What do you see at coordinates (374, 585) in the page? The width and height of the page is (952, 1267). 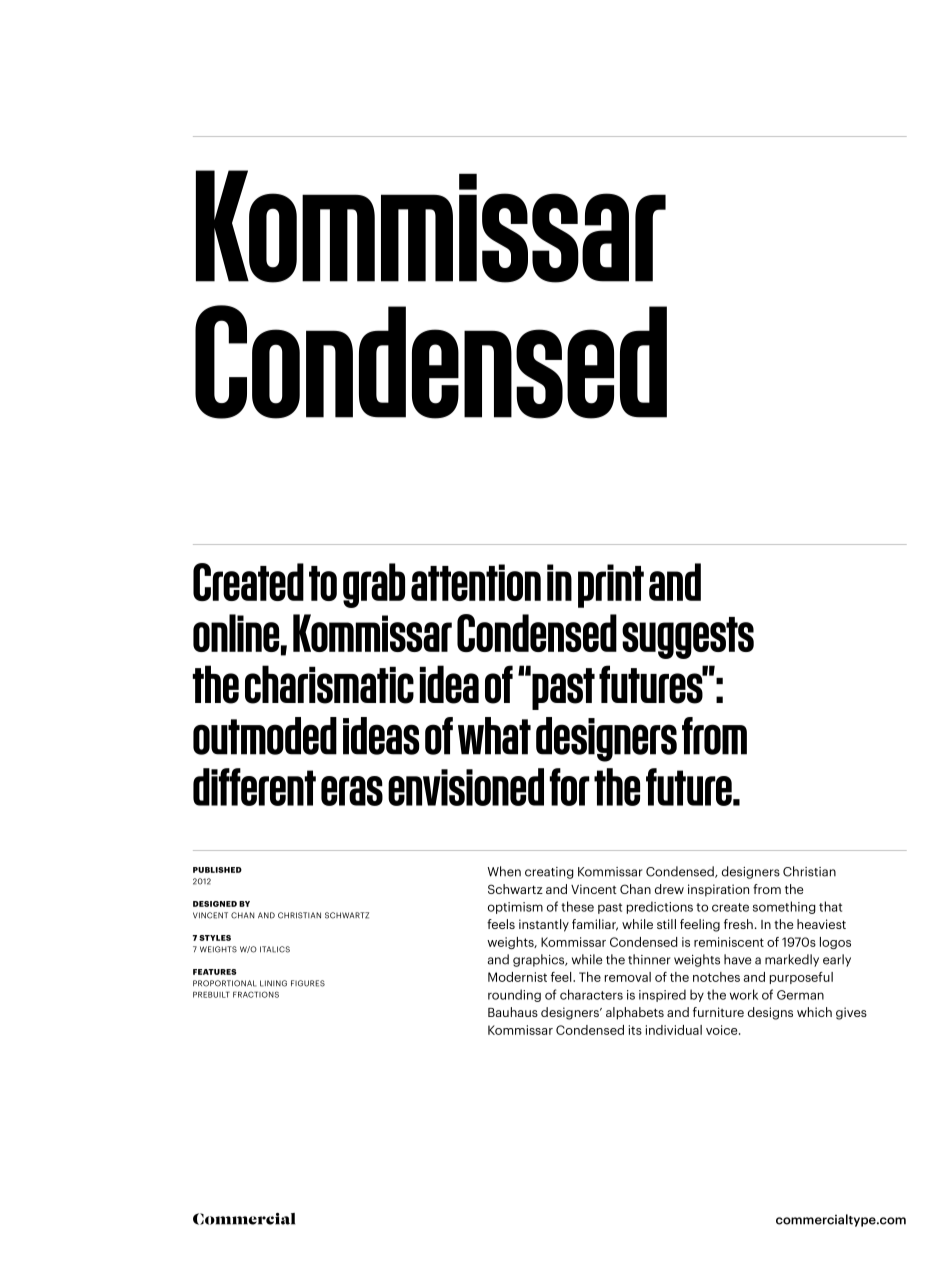 I see `grab` at bounding box center [374, 585].
